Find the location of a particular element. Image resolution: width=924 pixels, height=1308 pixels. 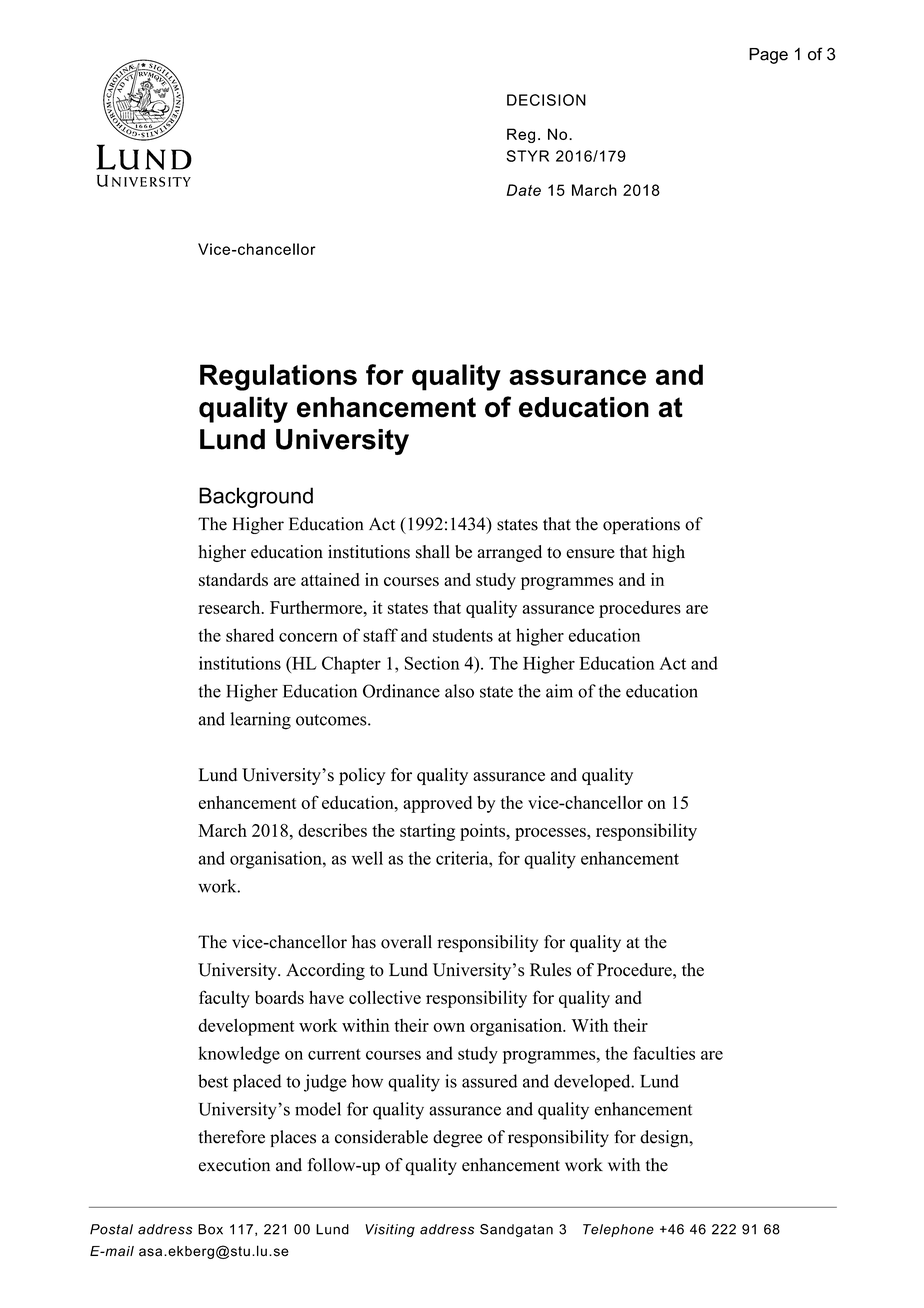

Background is located at coordinates (256, 497).
